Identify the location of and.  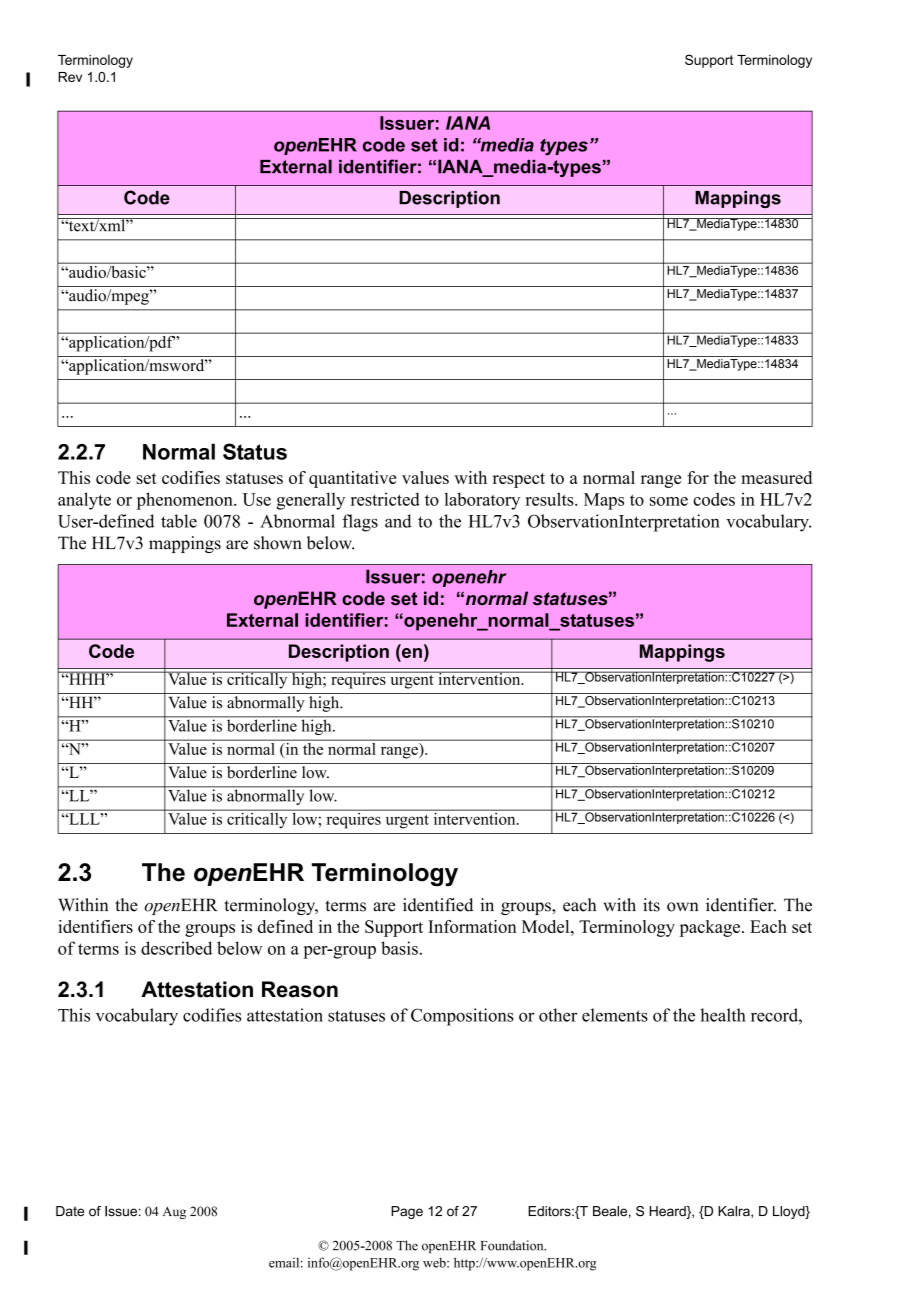
(398, 521).
